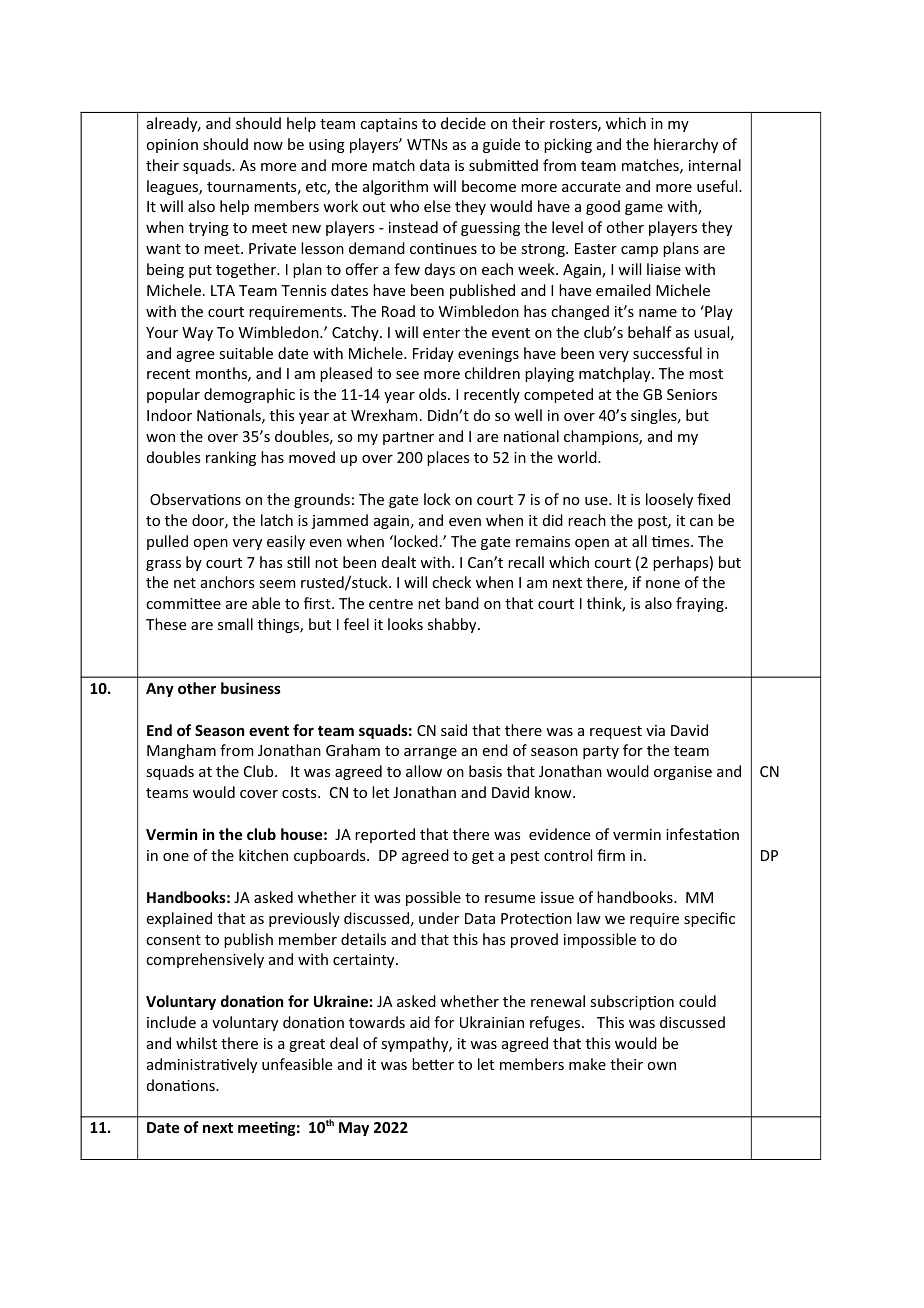  Describe the element at coordinates (172, 146) in the document. I see `opinion` at that location.
